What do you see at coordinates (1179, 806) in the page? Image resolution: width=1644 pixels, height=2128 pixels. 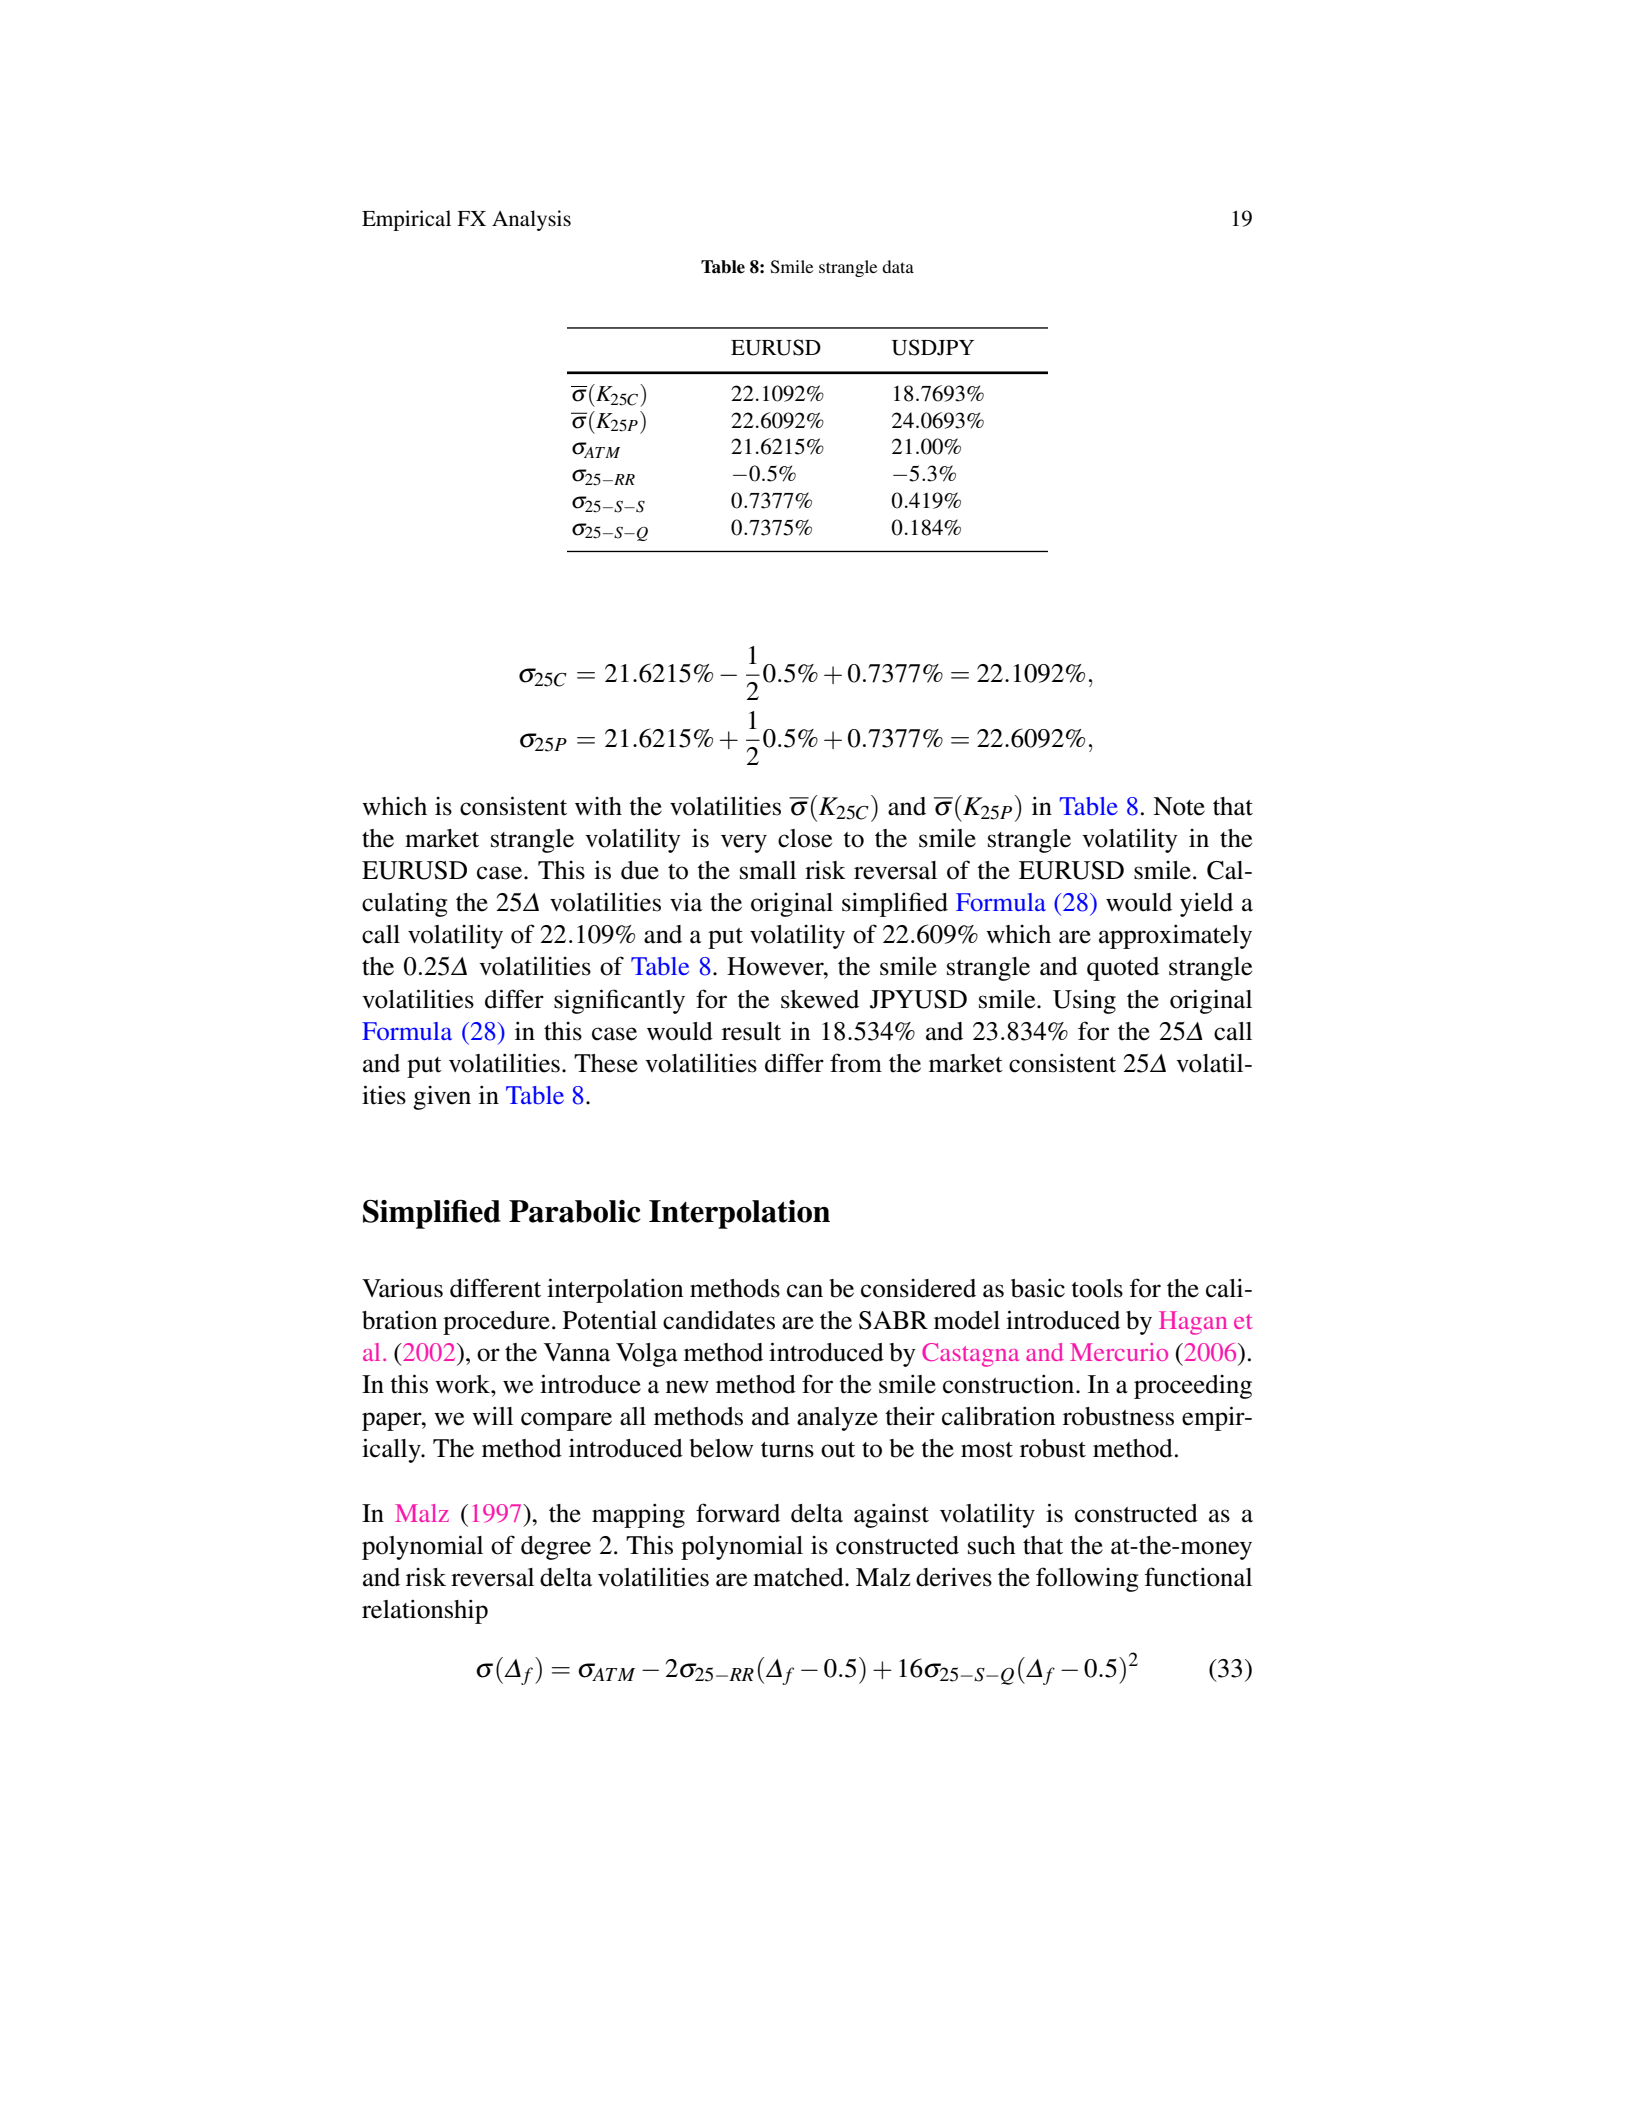 I see `Note` at bounding box center [1179, 806].
